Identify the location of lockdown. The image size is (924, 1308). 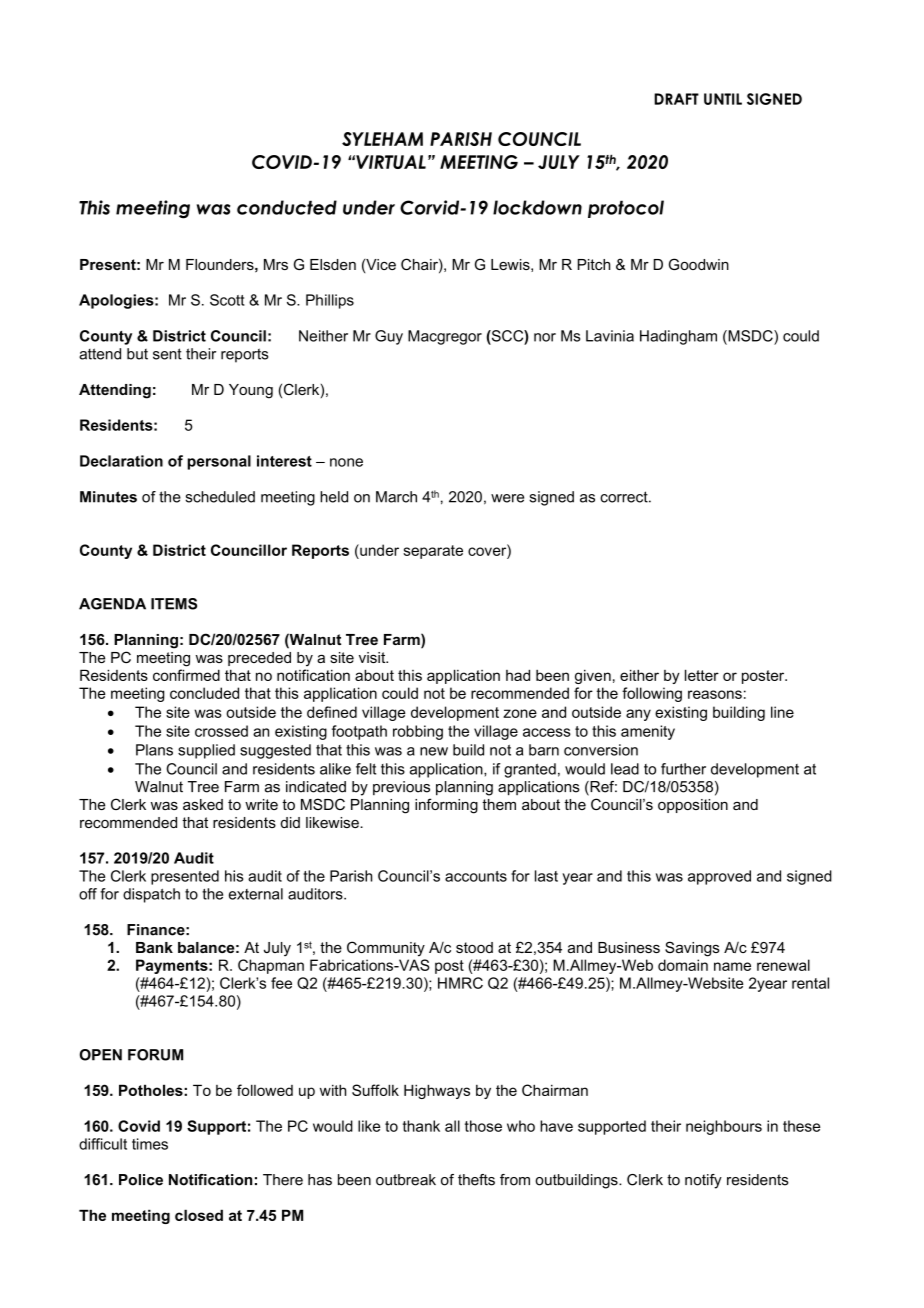
(537, 207).
